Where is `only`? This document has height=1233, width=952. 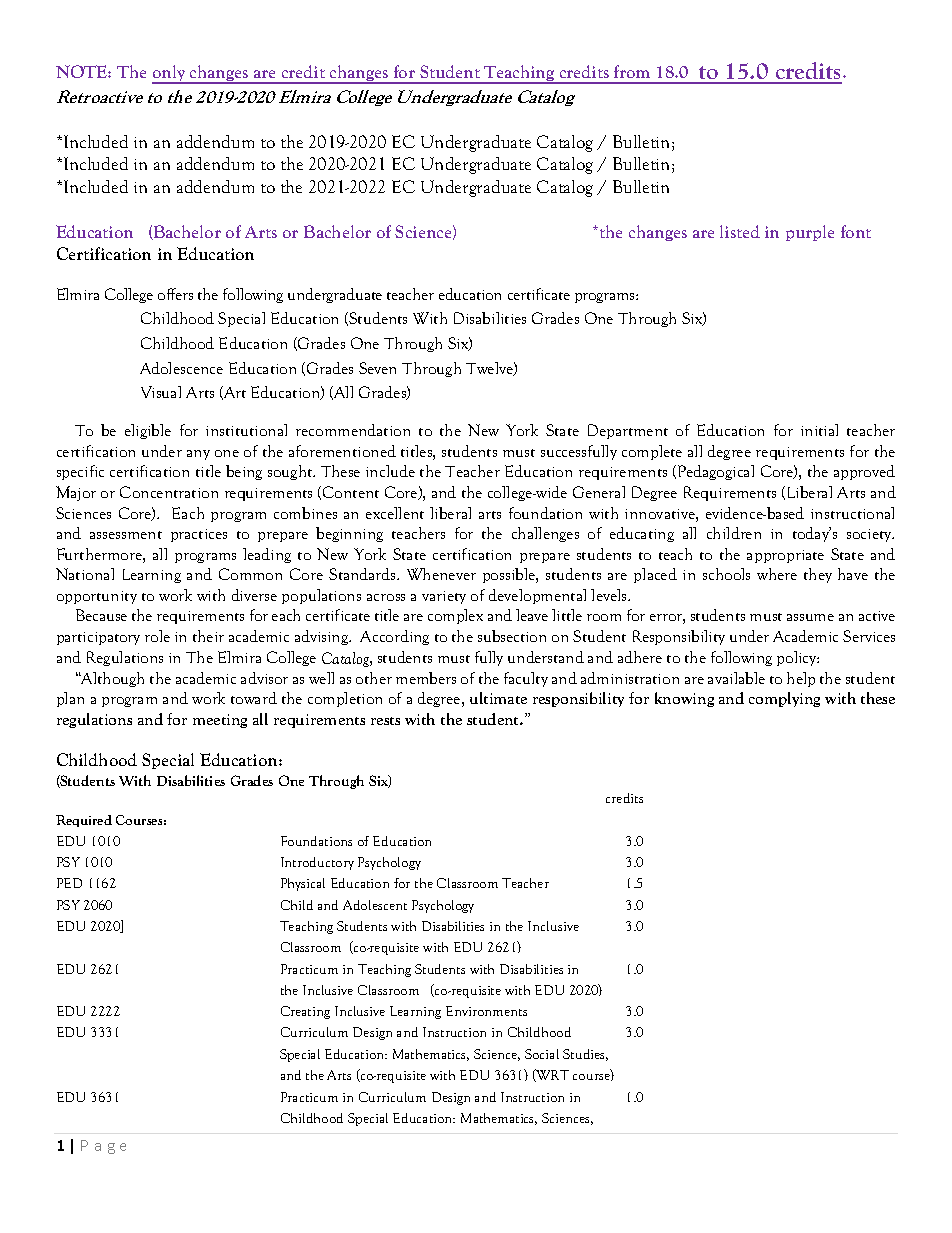 only is located at coordinates (170, 74).
